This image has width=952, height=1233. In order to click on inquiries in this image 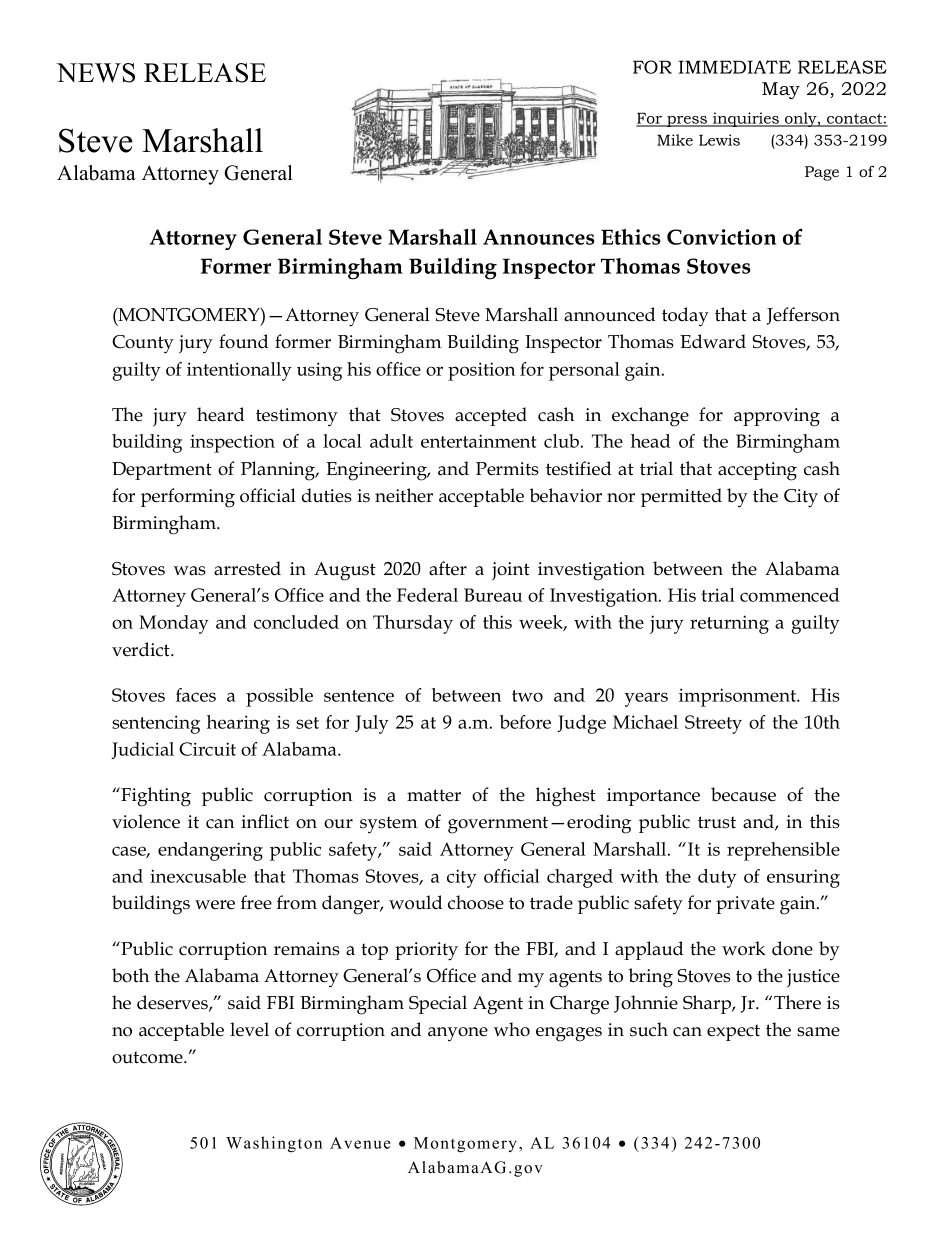, I will do `click(746, 119)`.
